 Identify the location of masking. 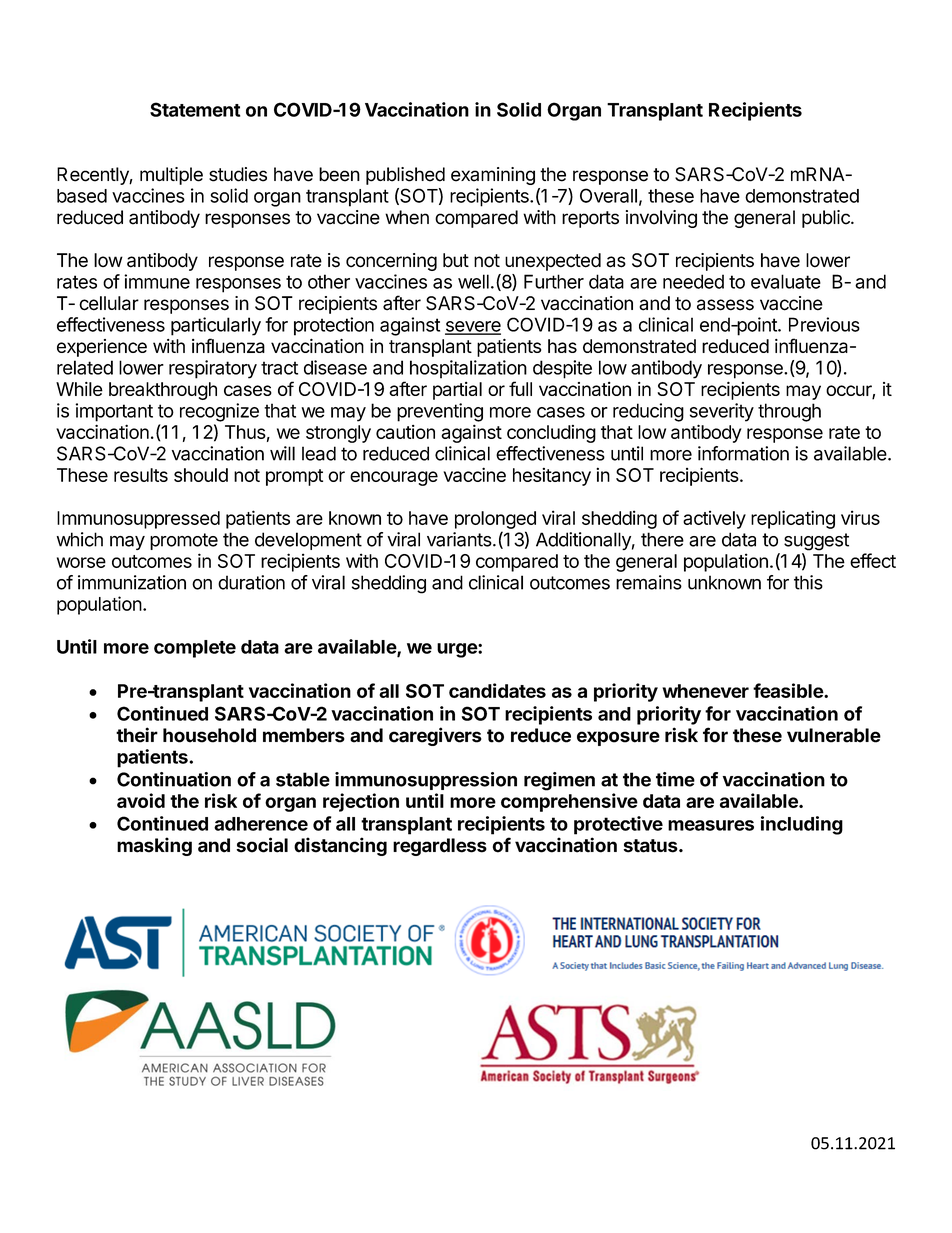
(154, 846).
